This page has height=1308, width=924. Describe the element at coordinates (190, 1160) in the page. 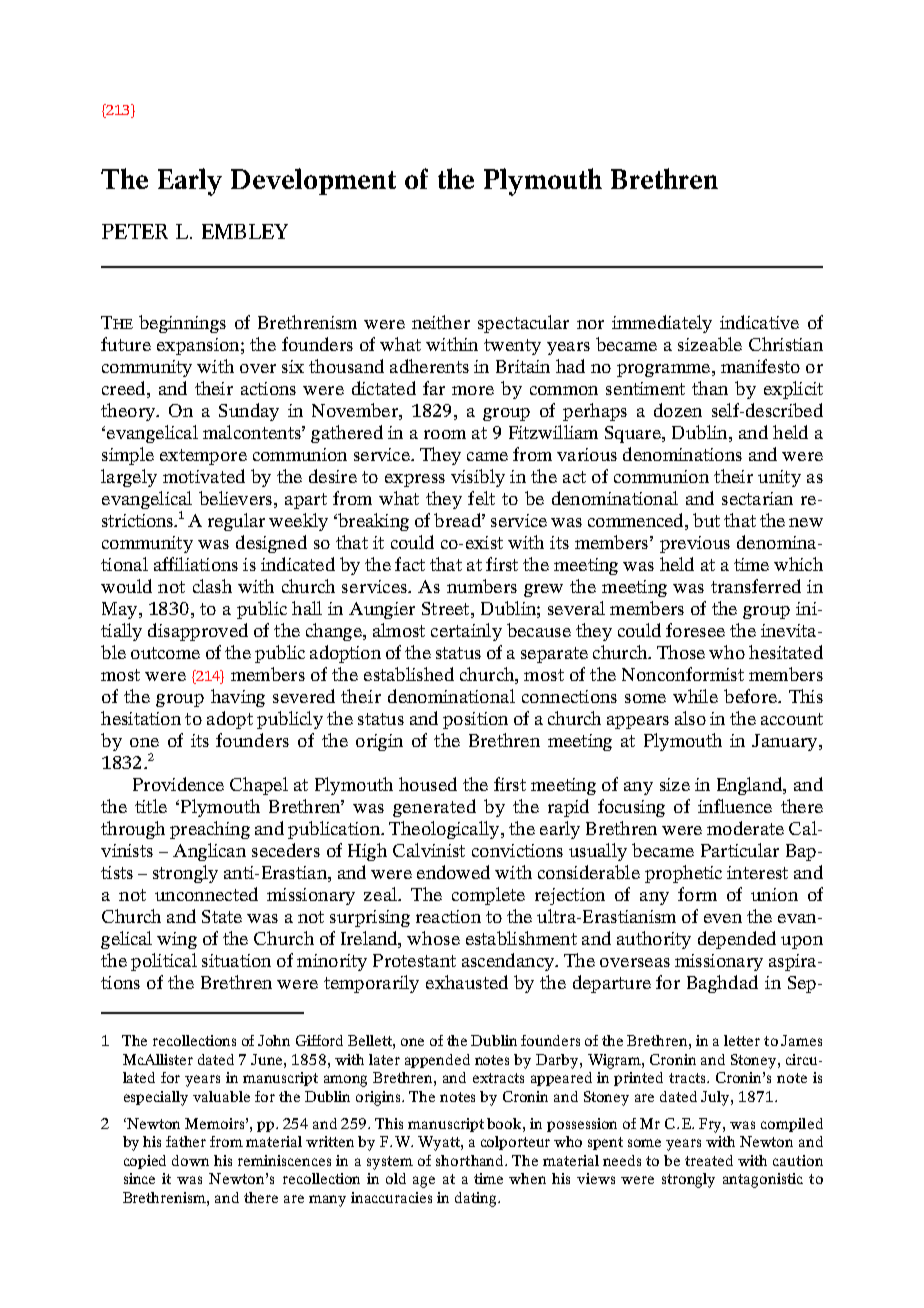

I see `down` at that location.
